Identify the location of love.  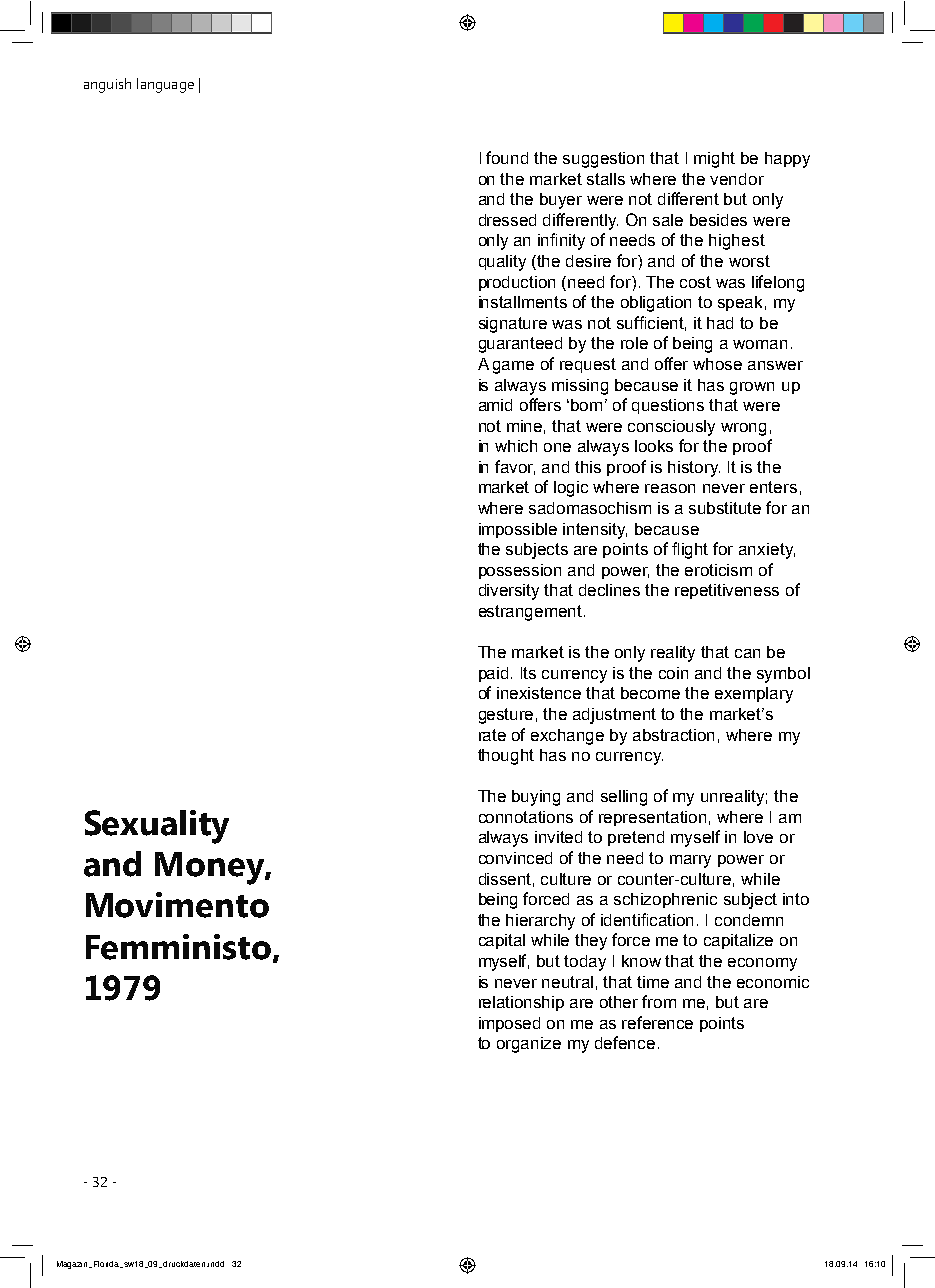
(758, 837).
